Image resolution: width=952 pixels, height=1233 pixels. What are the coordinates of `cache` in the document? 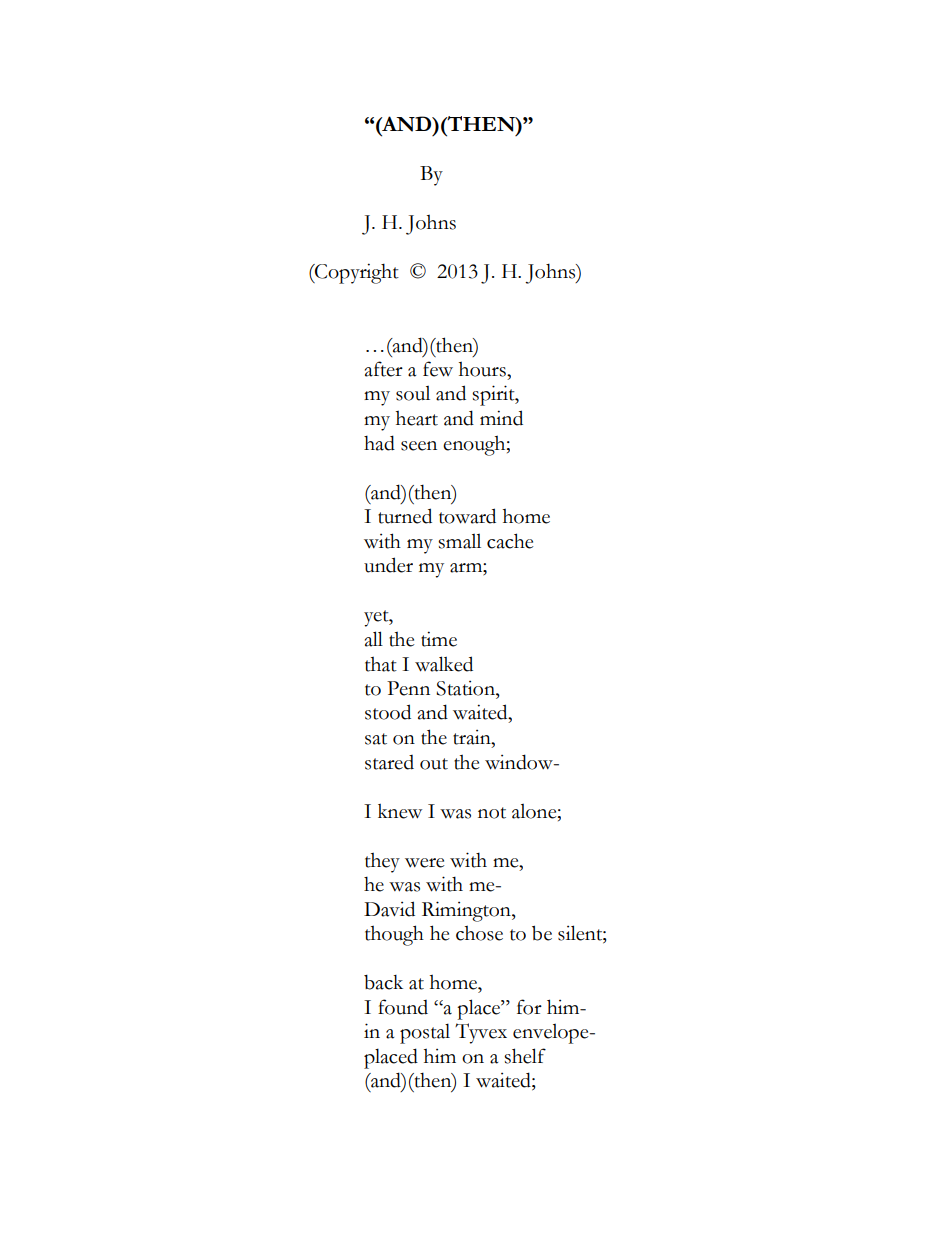 It's located at (510, 541).
